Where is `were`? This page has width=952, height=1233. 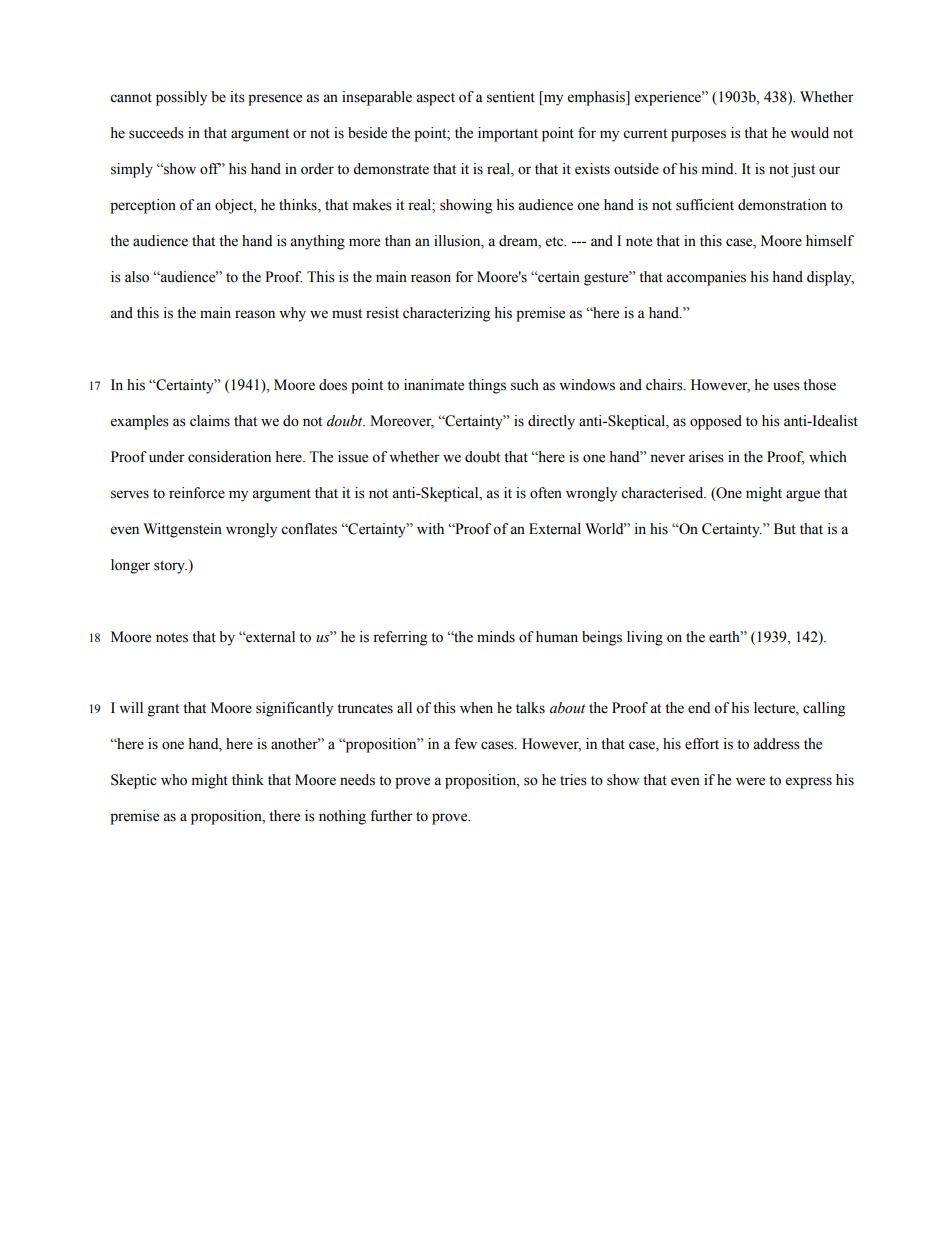
were is located at coordinates (750, 781).
